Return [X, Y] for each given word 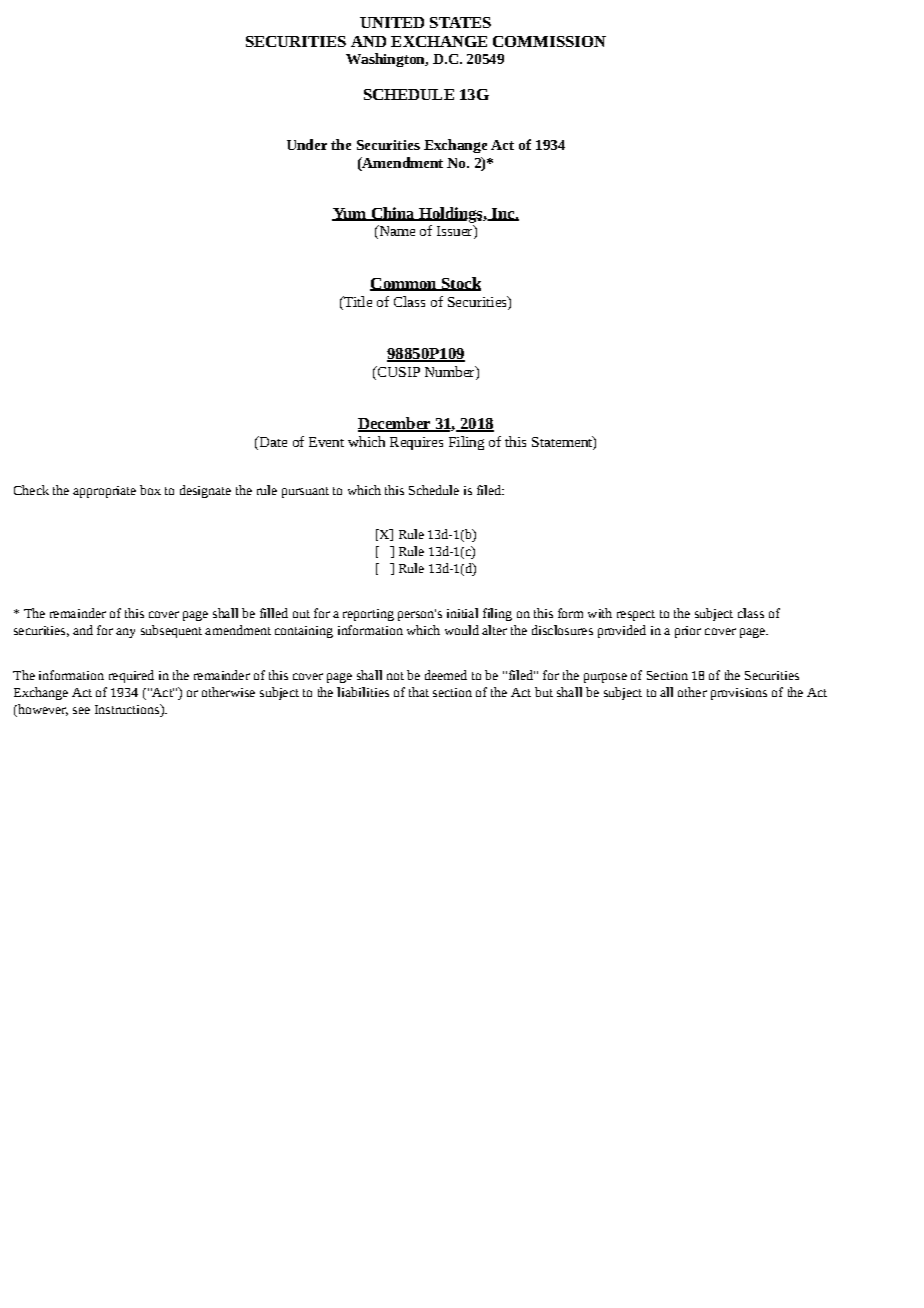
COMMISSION [549, 41]
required [131, 676]
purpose [605, 678]
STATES [460, 22]
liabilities [363, 692]
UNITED [392, 22]
